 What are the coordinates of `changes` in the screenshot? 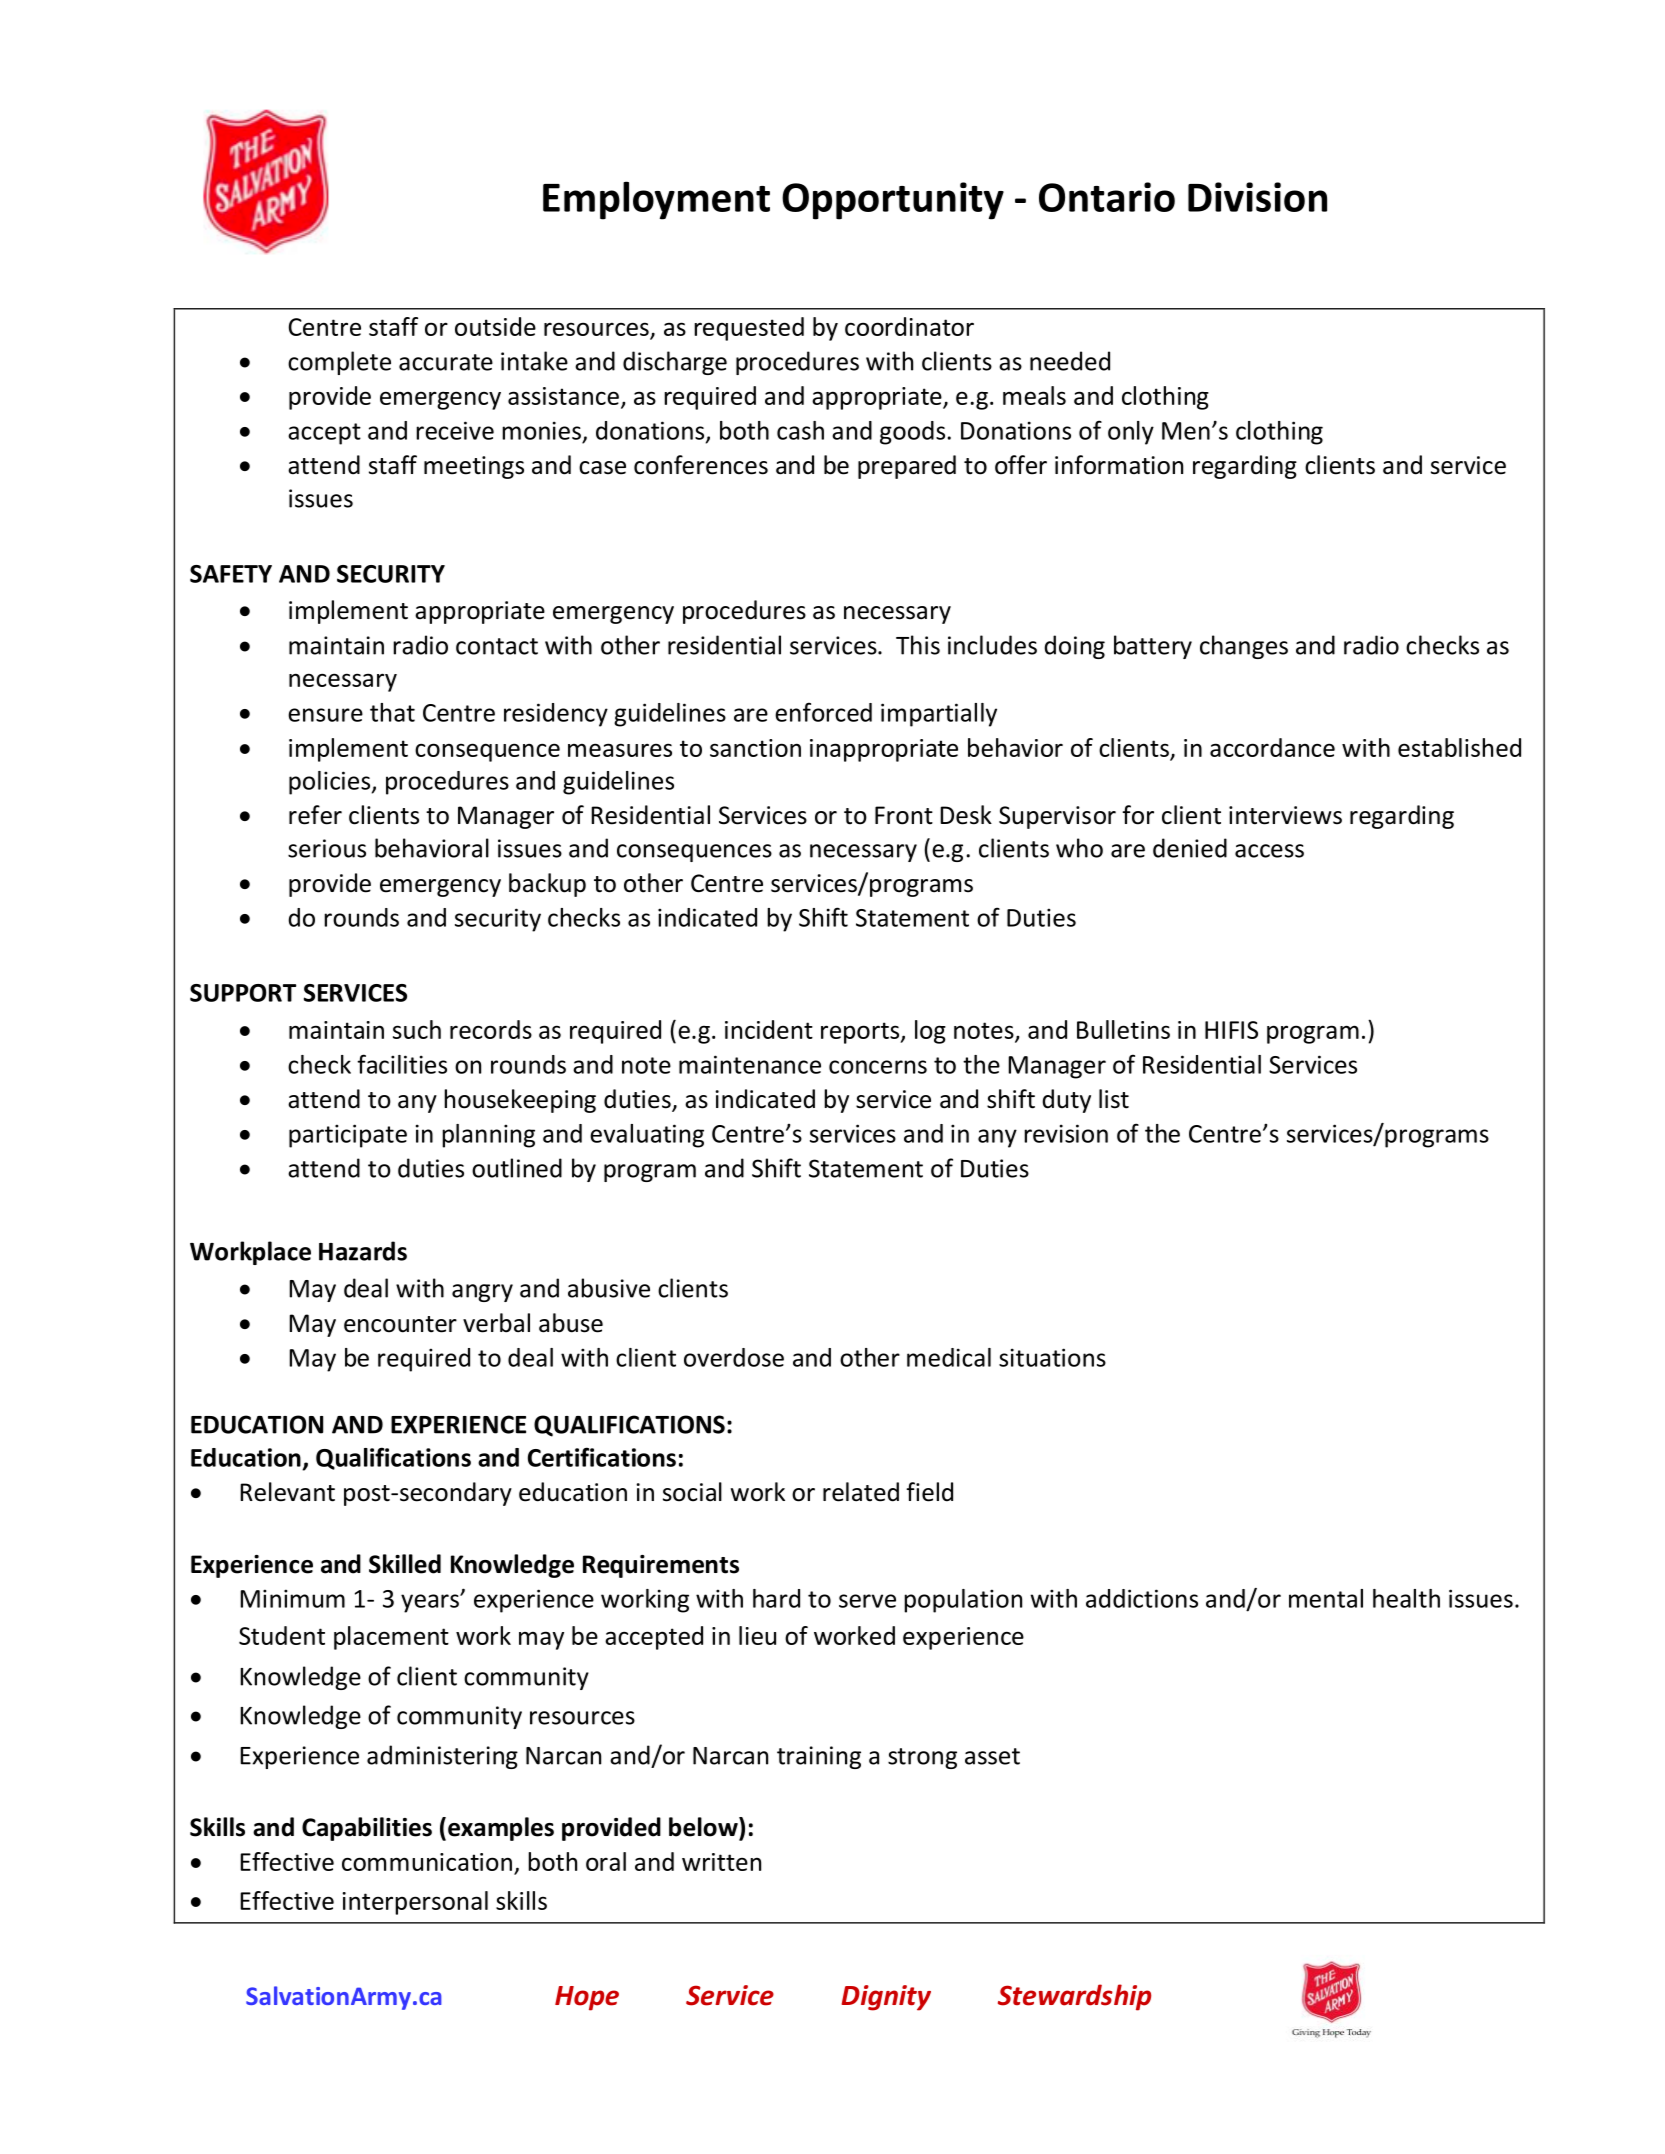 It's located at (1244, 647).
